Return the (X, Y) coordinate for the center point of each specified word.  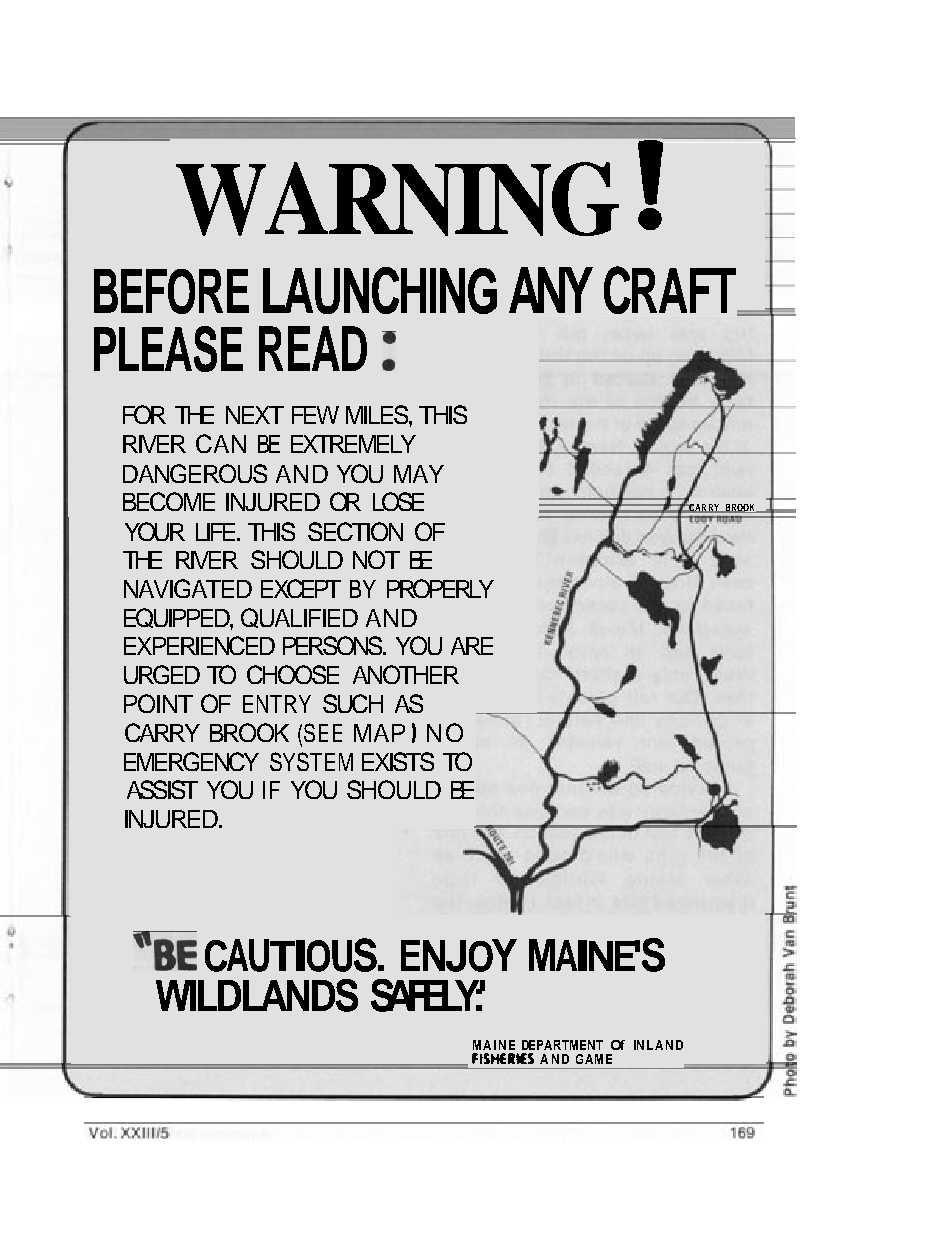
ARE (472, 646)
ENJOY (459, 955)
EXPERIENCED (199, 645)
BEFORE (171, 291)
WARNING (397, 199)
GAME (594, 1059)
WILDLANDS (257, 995)
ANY (551, 290)
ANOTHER (406, 674)
